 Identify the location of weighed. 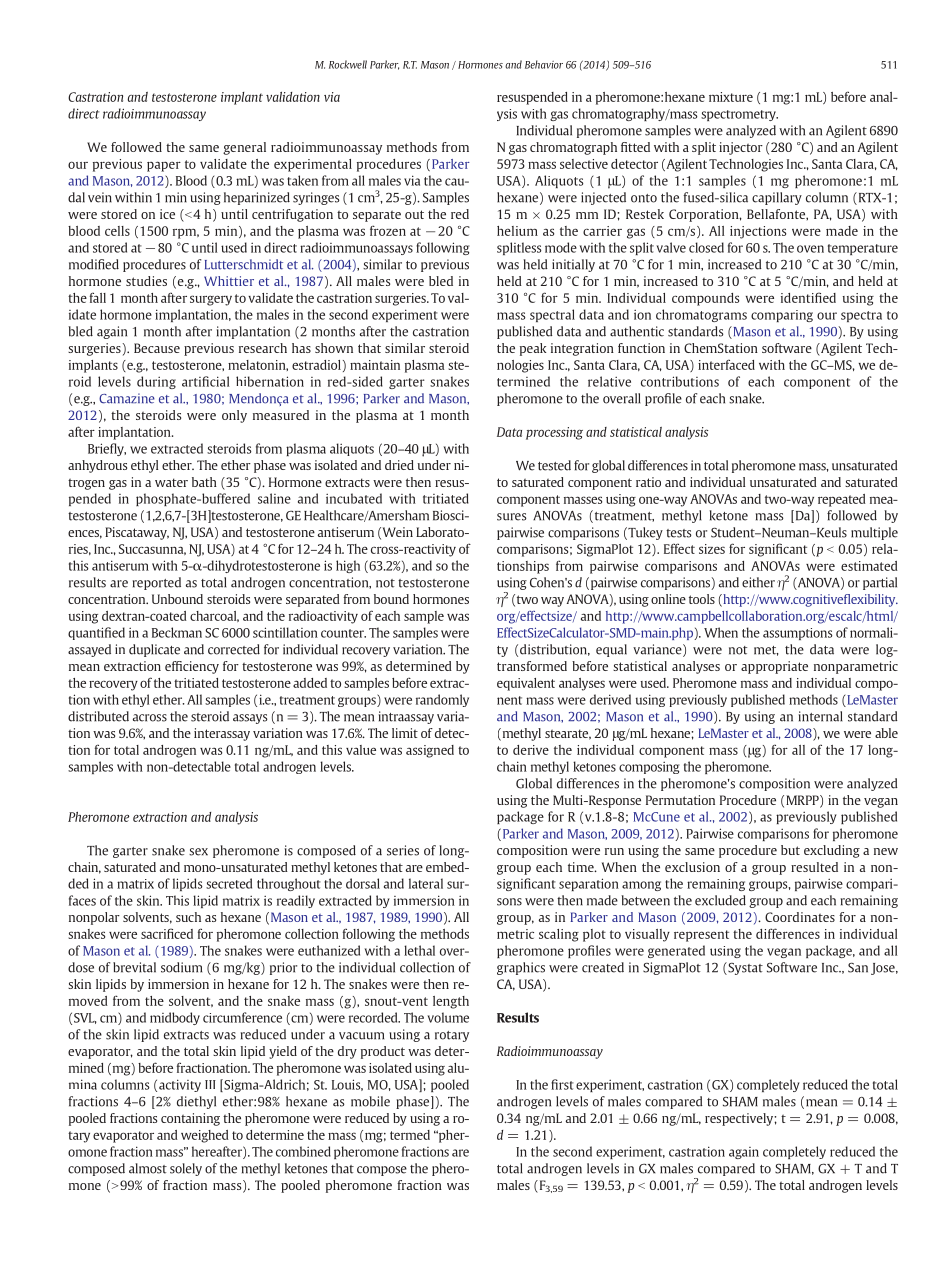
(205, 1136).
